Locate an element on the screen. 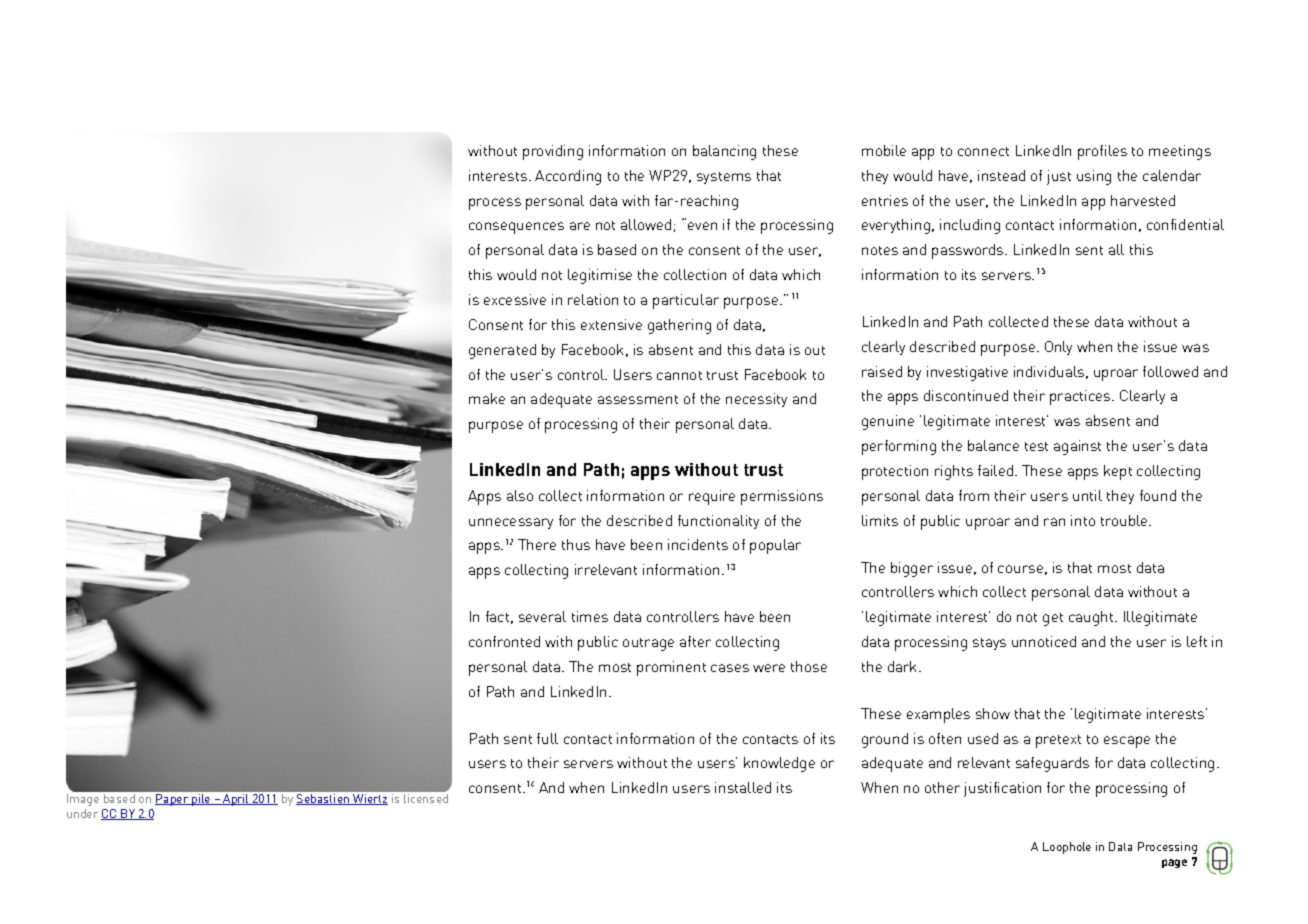 This screenshot has height=924, width=1308. require is located at coordinates (712, 497).
